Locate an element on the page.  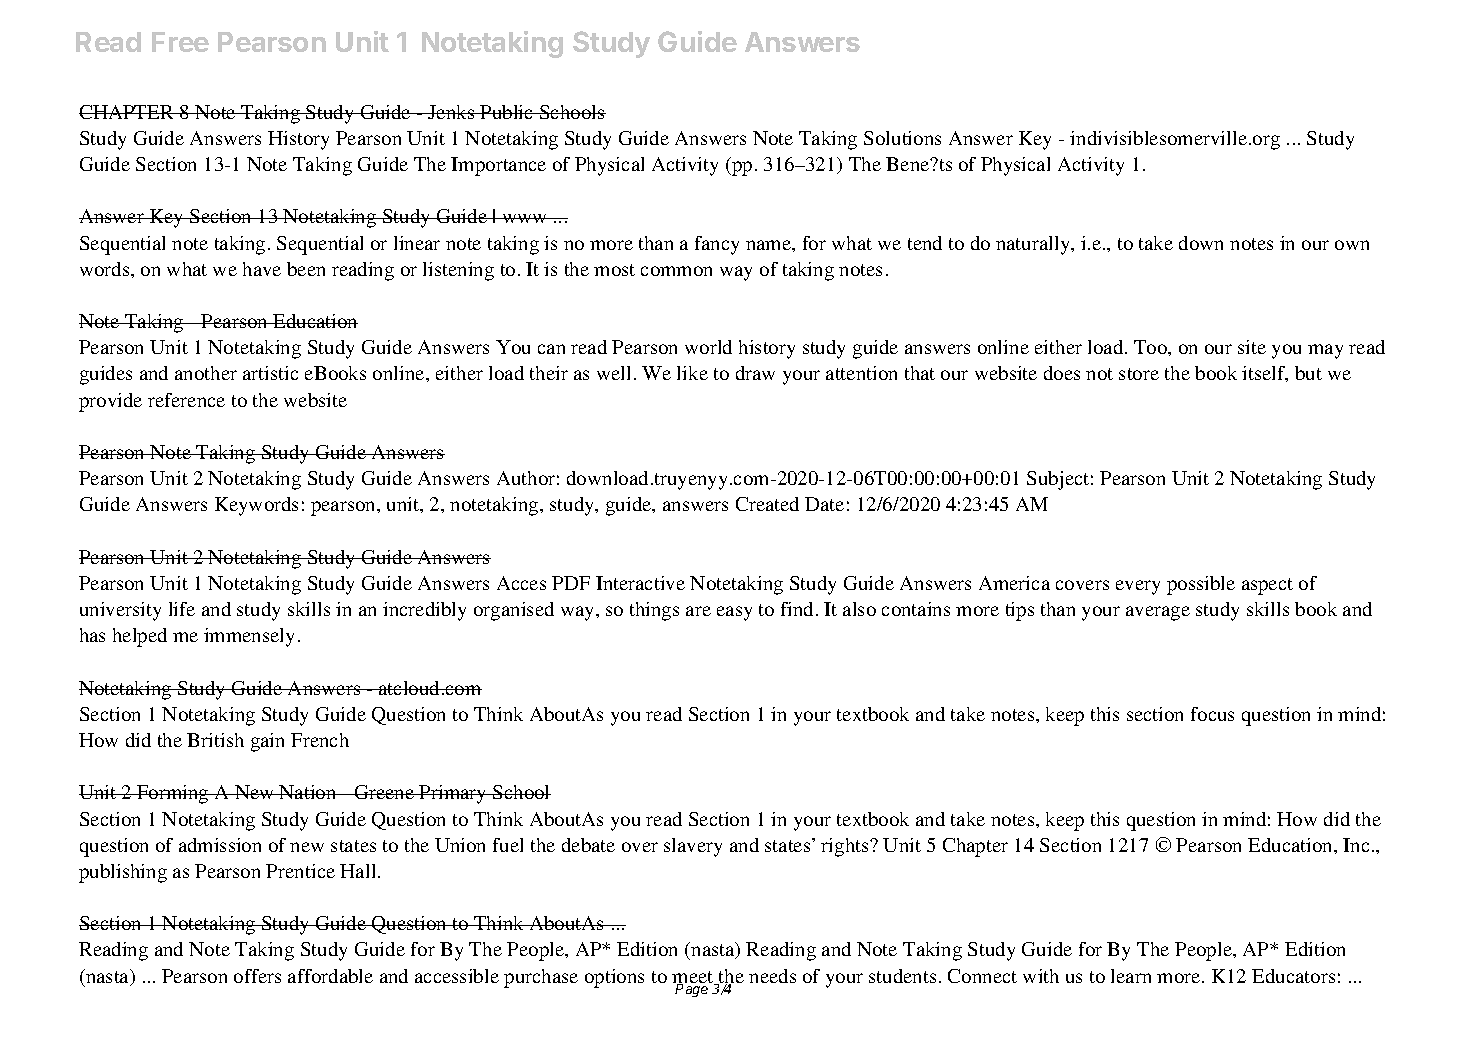
have is located at coordinates (262, 269).
